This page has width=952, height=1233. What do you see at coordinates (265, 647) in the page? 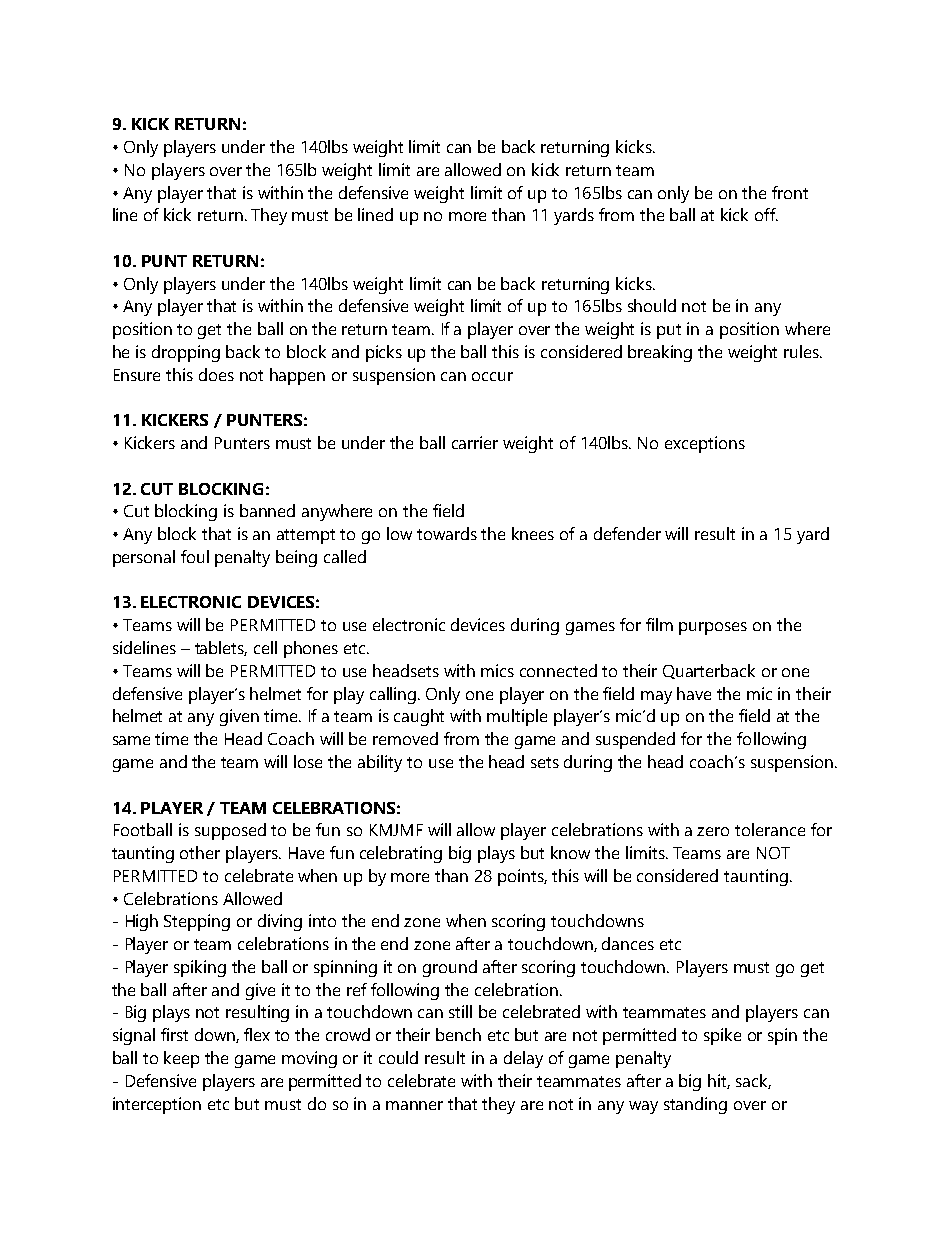
I see `cell` at bounding box center [265, 647].
